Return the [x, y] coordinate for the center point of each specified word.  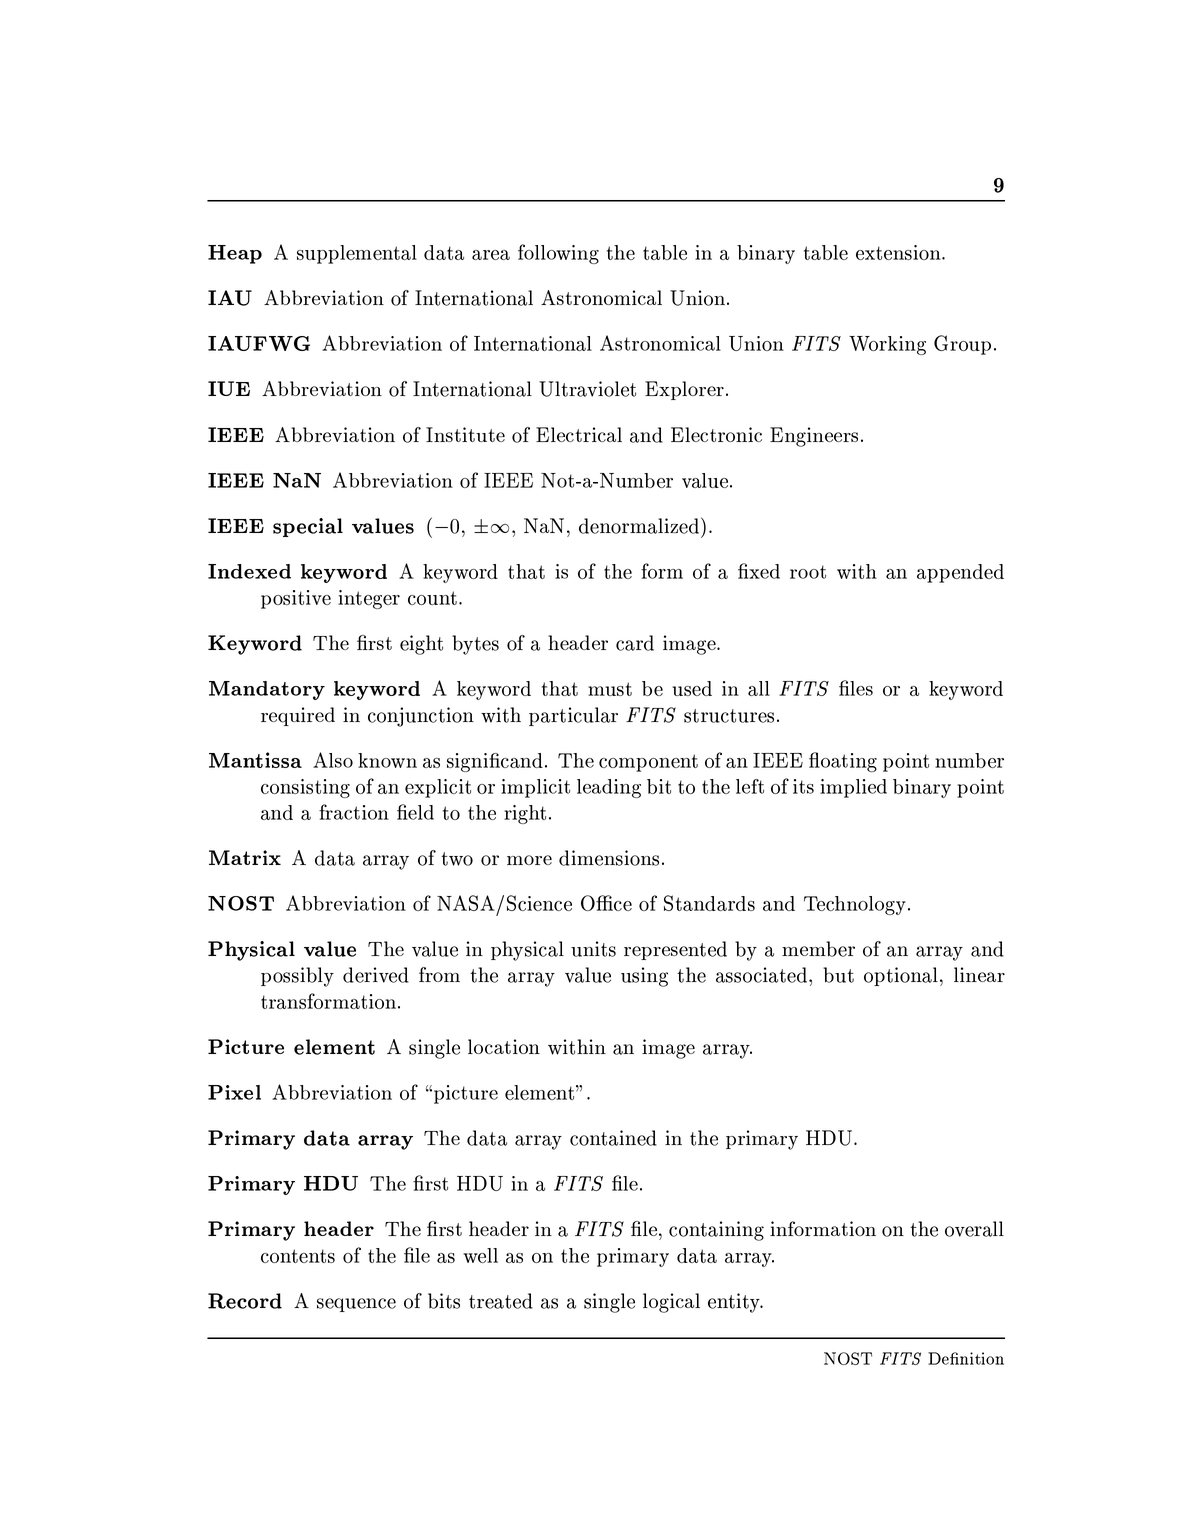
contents [298, 1256]
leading [609, 788]
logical [671, 1303]
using [644, 977]
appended [960, 573]
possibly [297, 977]
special [308, 527]
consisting [305, 788]
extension [899, 252]
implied [853, 788]
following [558, 254]
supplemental [357, 254]
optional [901, 976]
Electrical [579, 434]
